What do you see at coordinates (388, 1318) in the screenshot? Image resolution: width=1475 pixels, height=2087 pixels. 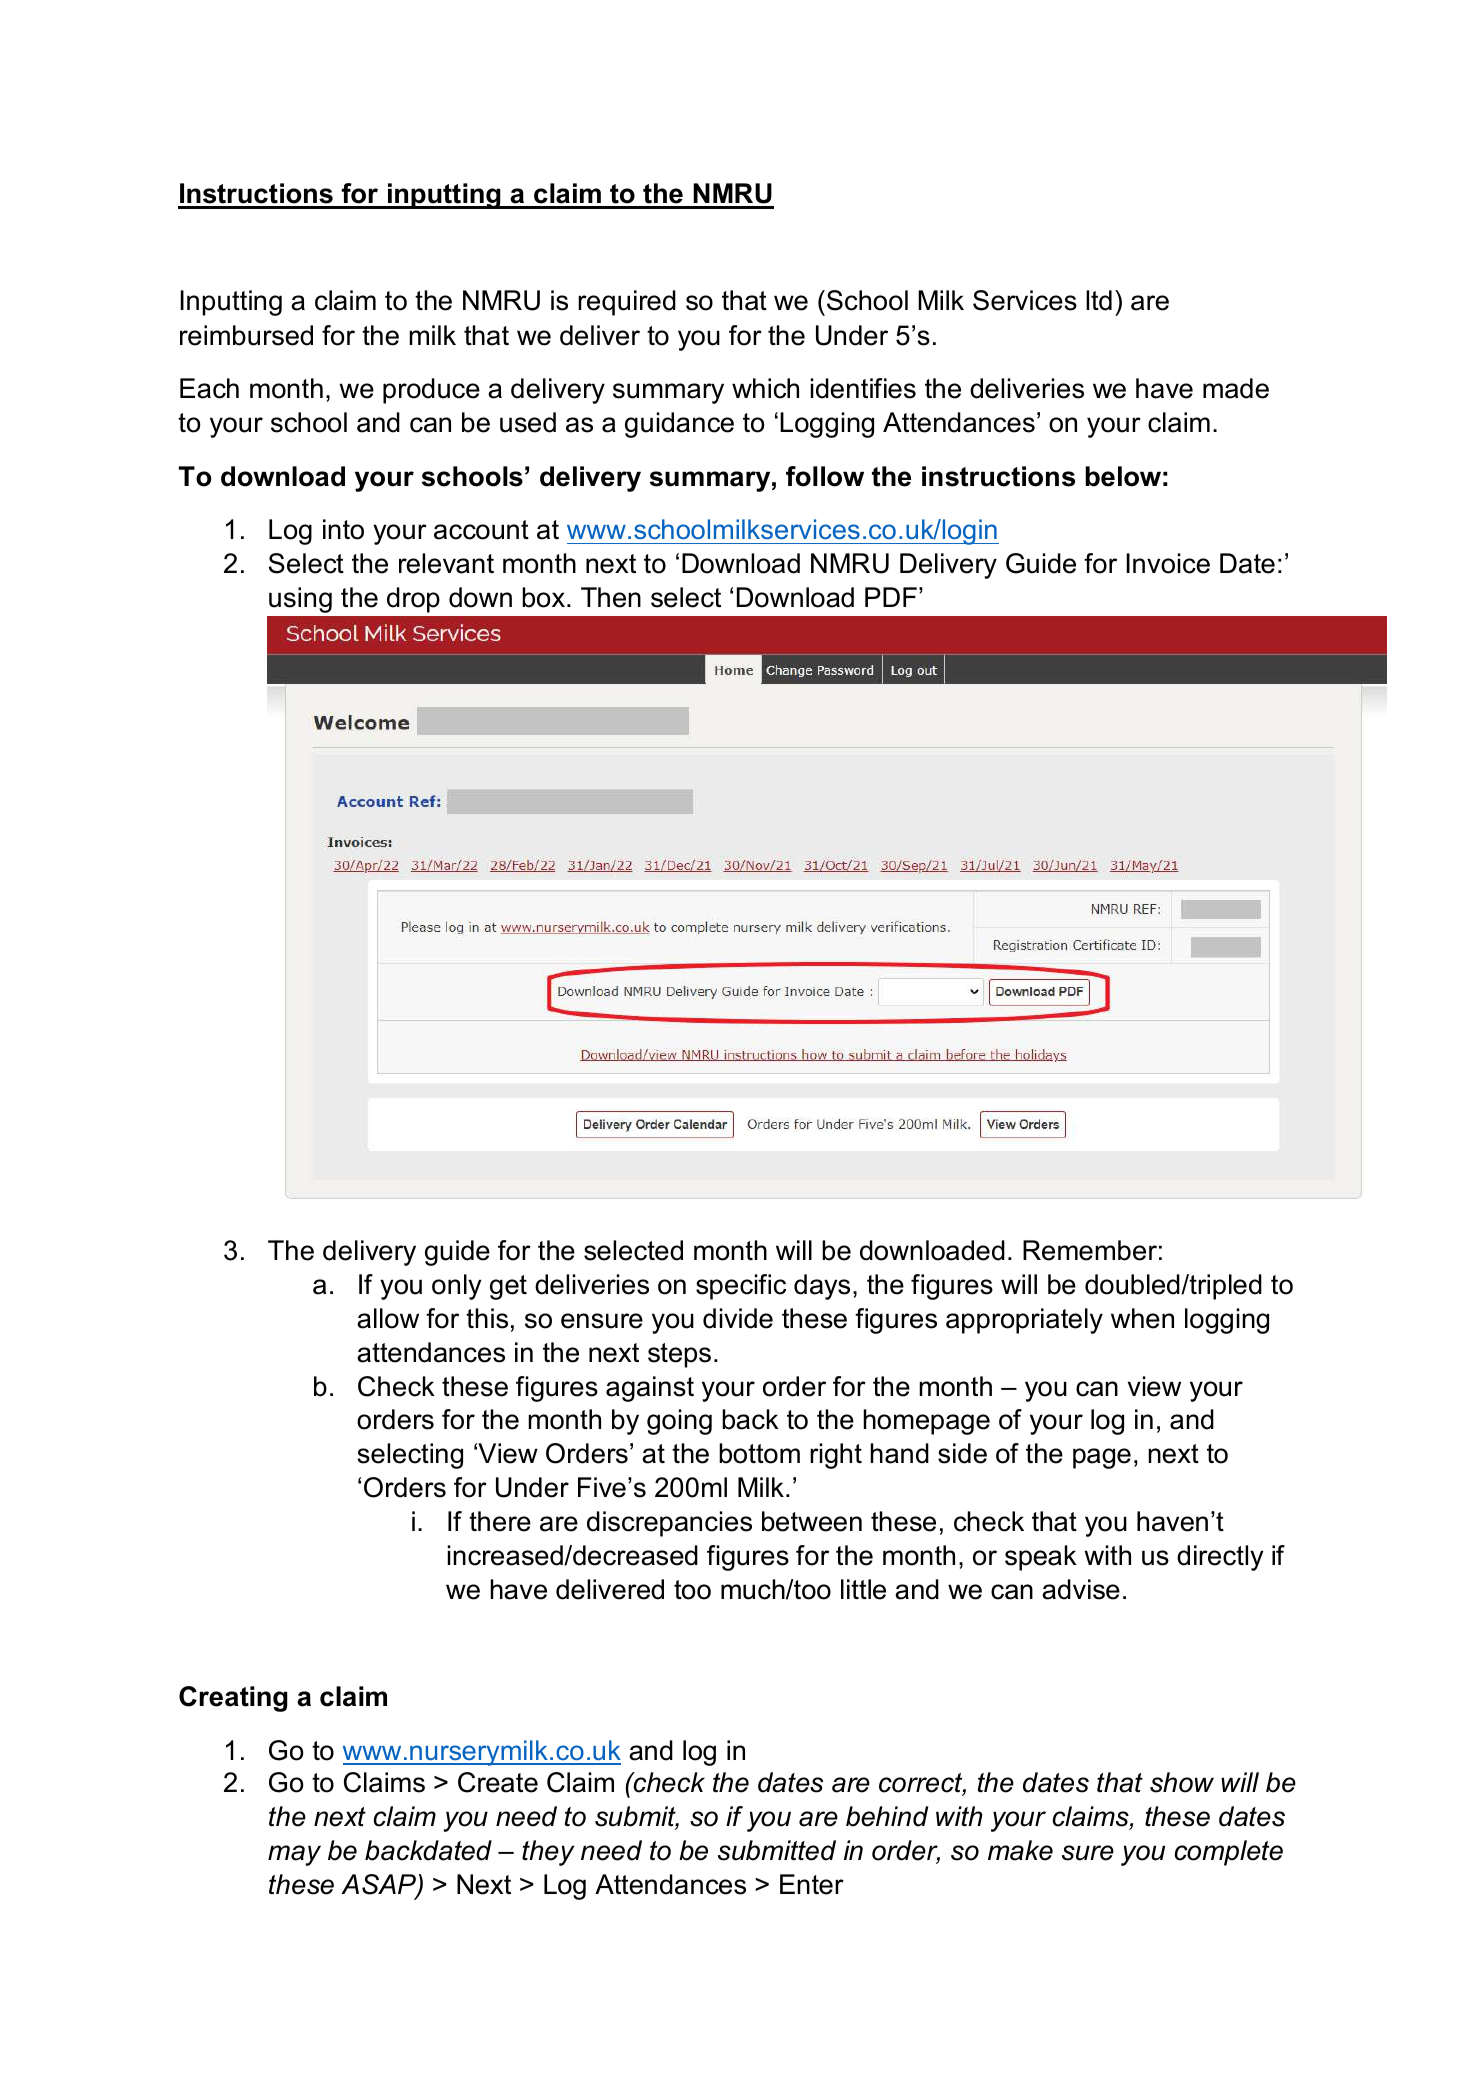 I see `allow` at bounding box center [388, 1318].
